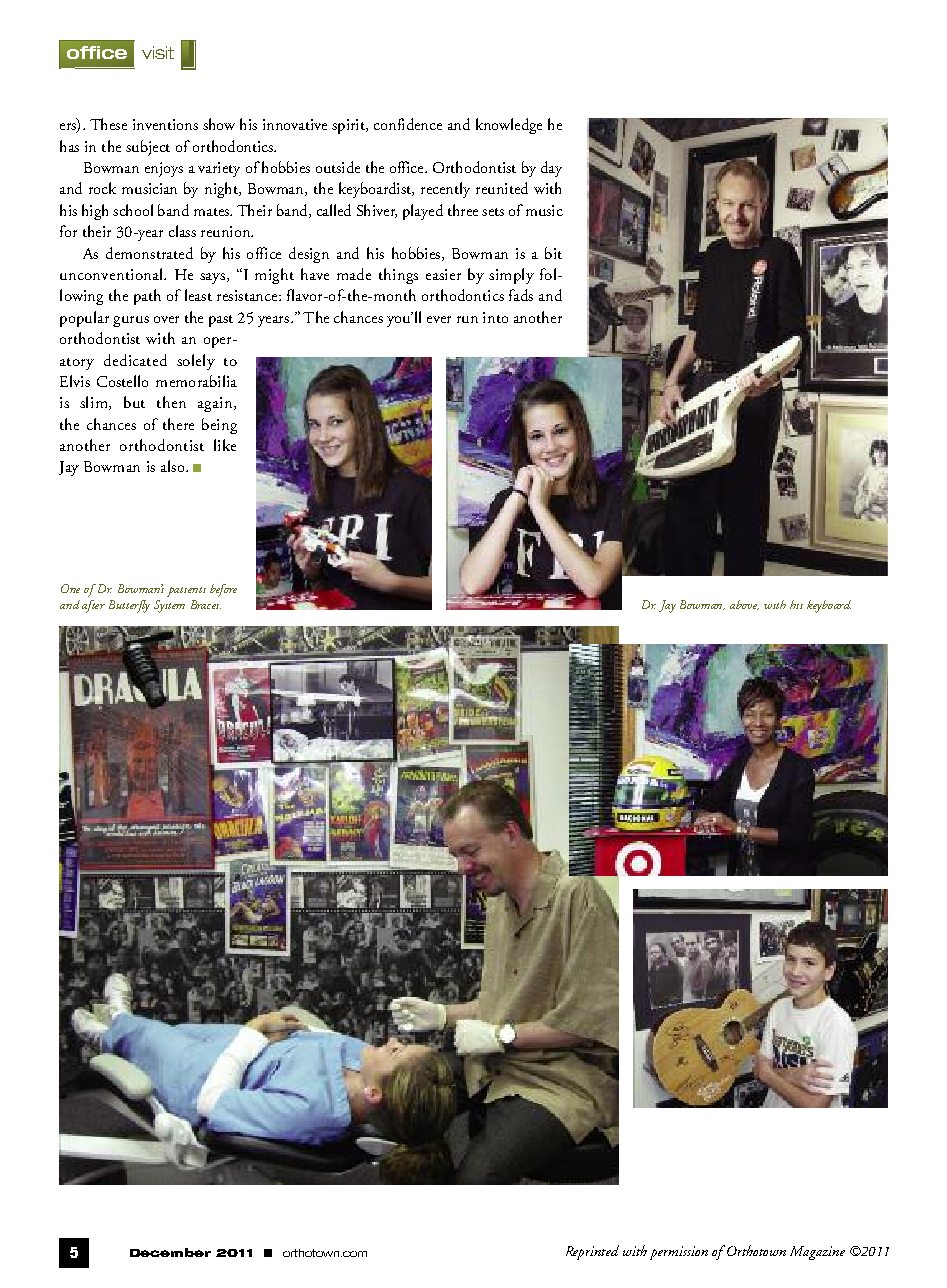  I want to click on permission, so click(679, 1253).
